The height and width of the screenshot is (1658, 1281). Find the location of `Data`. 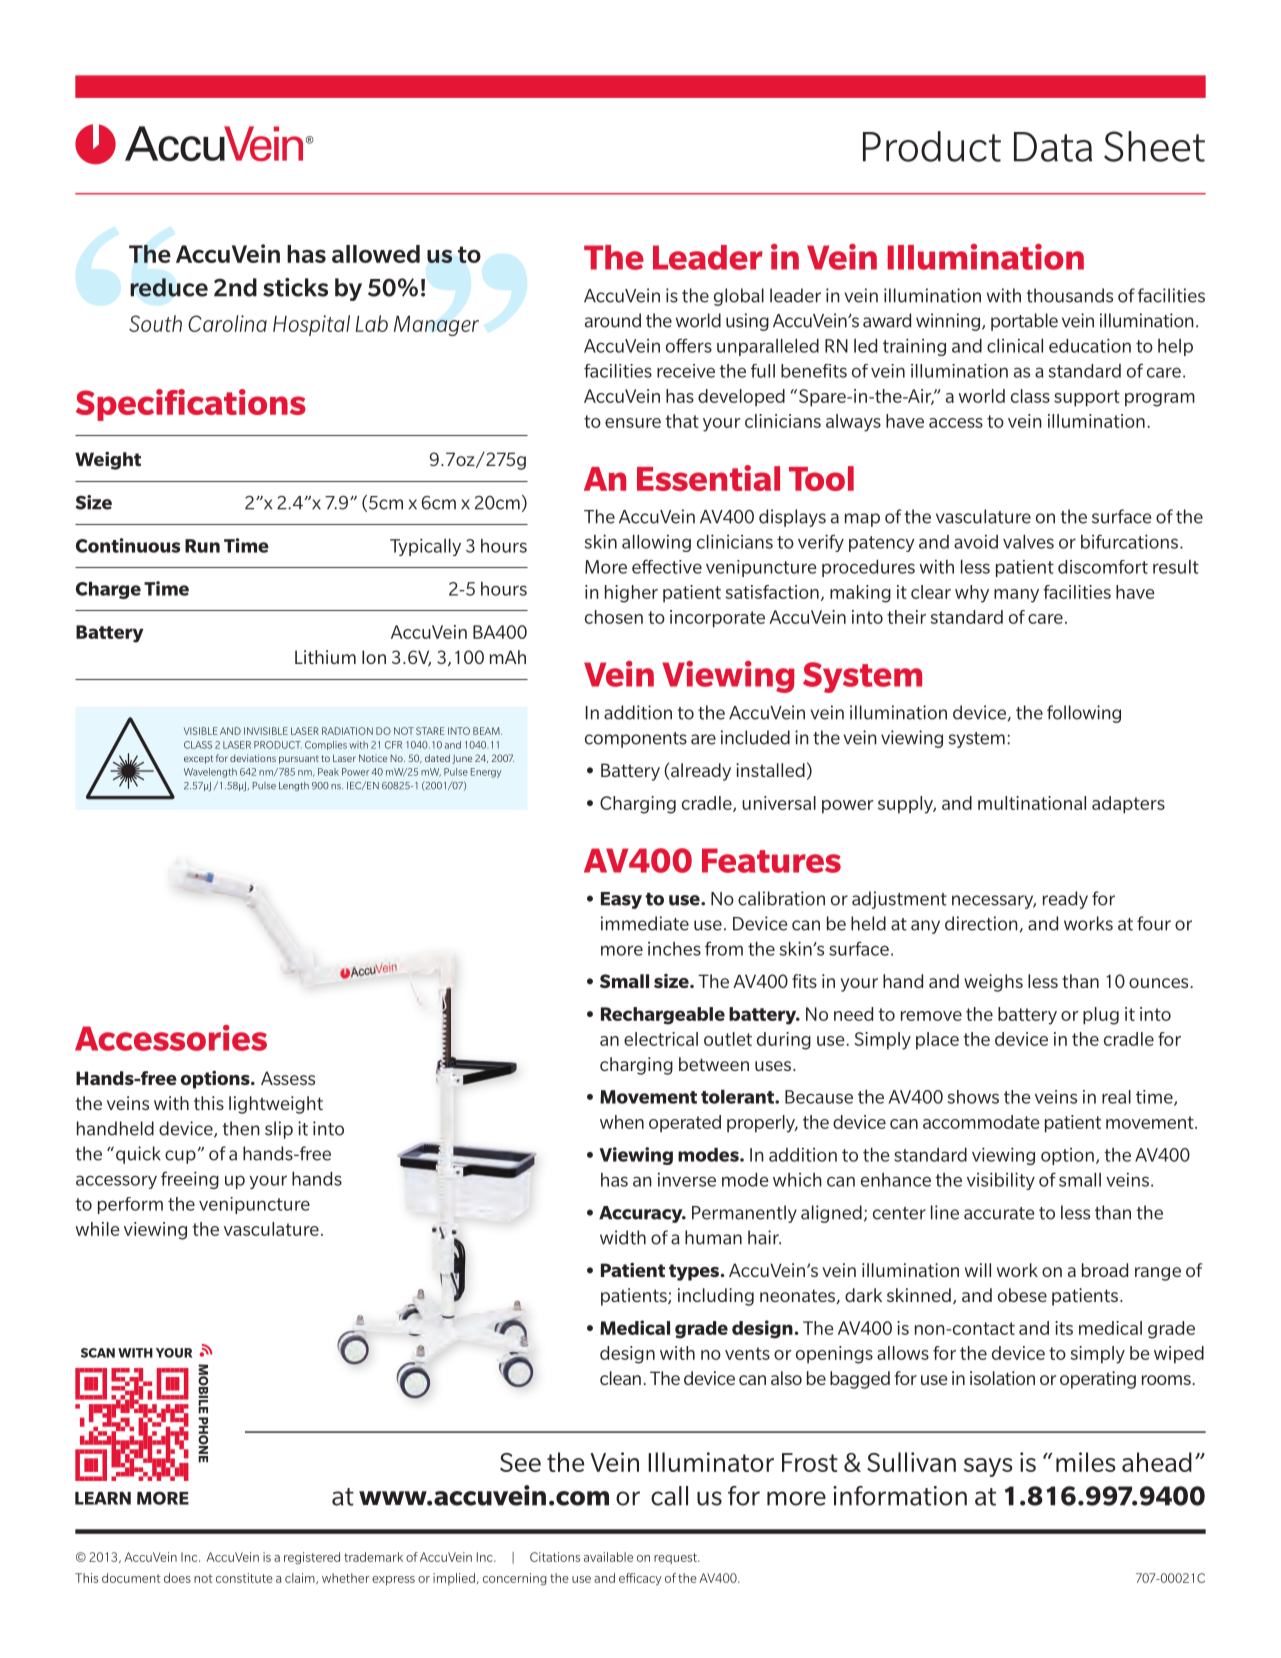

Data is located at coordinates (1053, 147).
